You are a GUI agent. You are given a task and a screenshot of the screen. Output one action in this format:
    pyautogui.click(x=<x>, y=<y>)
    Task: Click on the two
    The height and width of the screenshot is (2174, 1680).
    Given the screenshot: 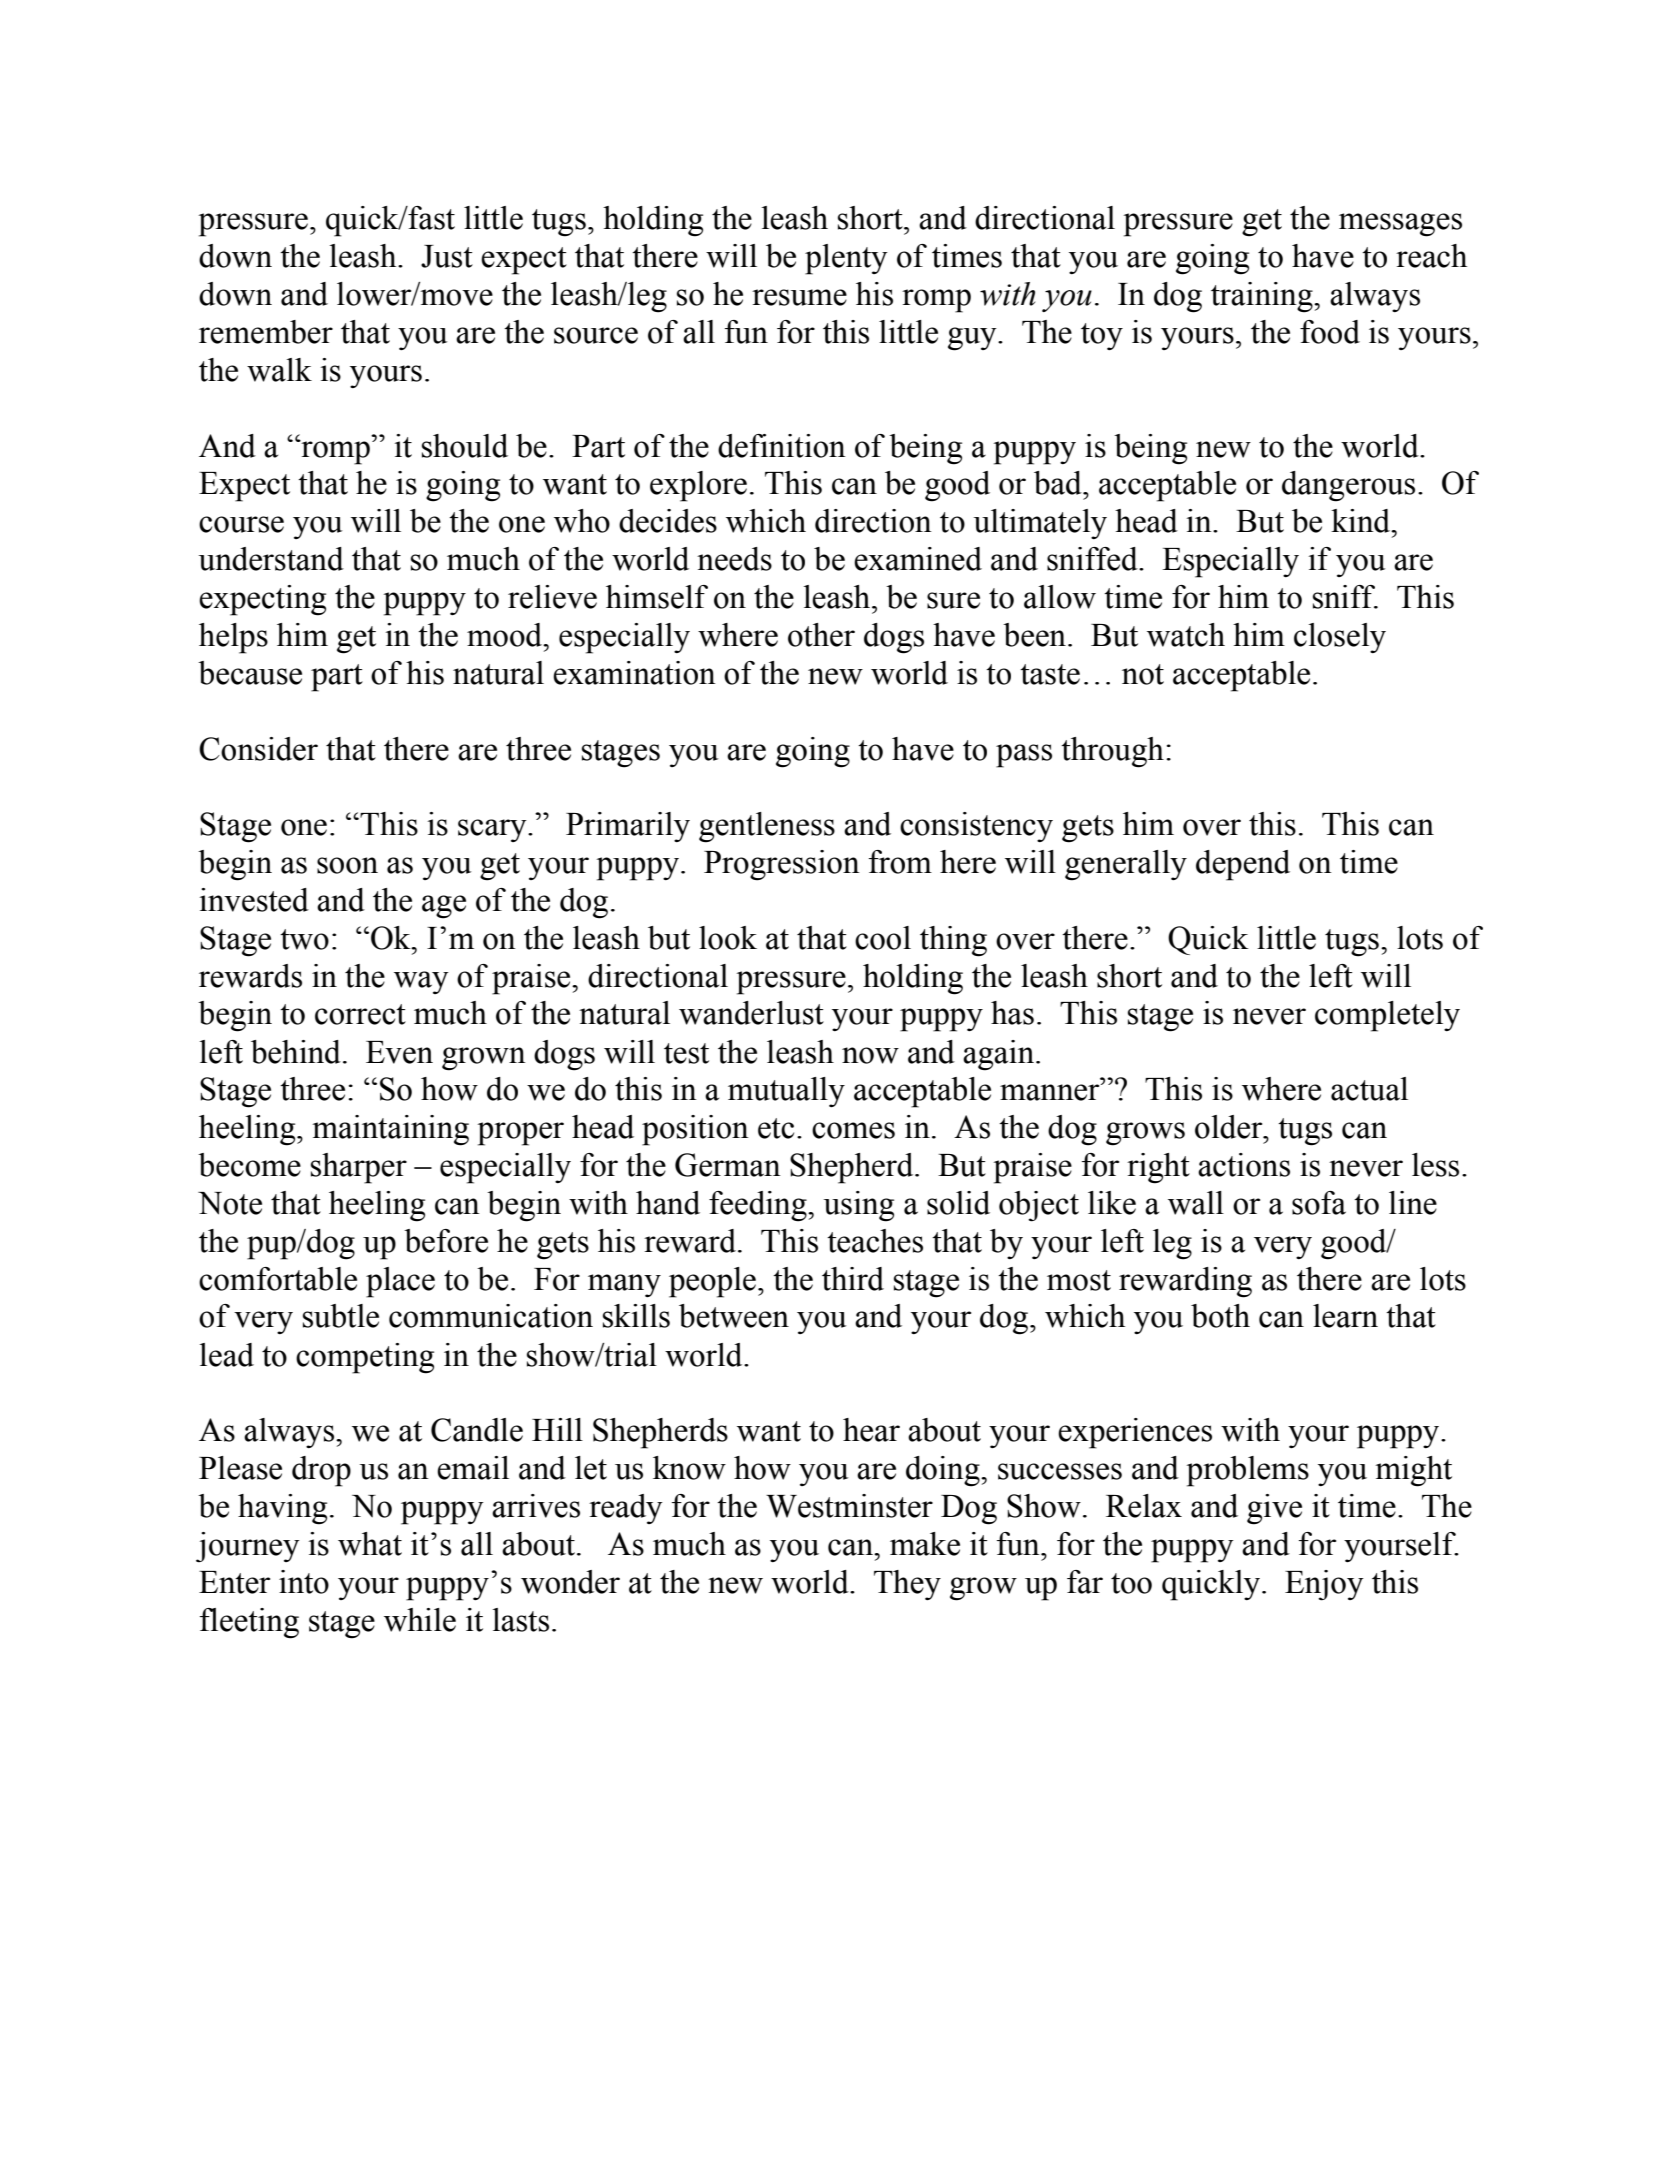 What is the action you would take?
    pyautogui.click(x=304, y=939)
